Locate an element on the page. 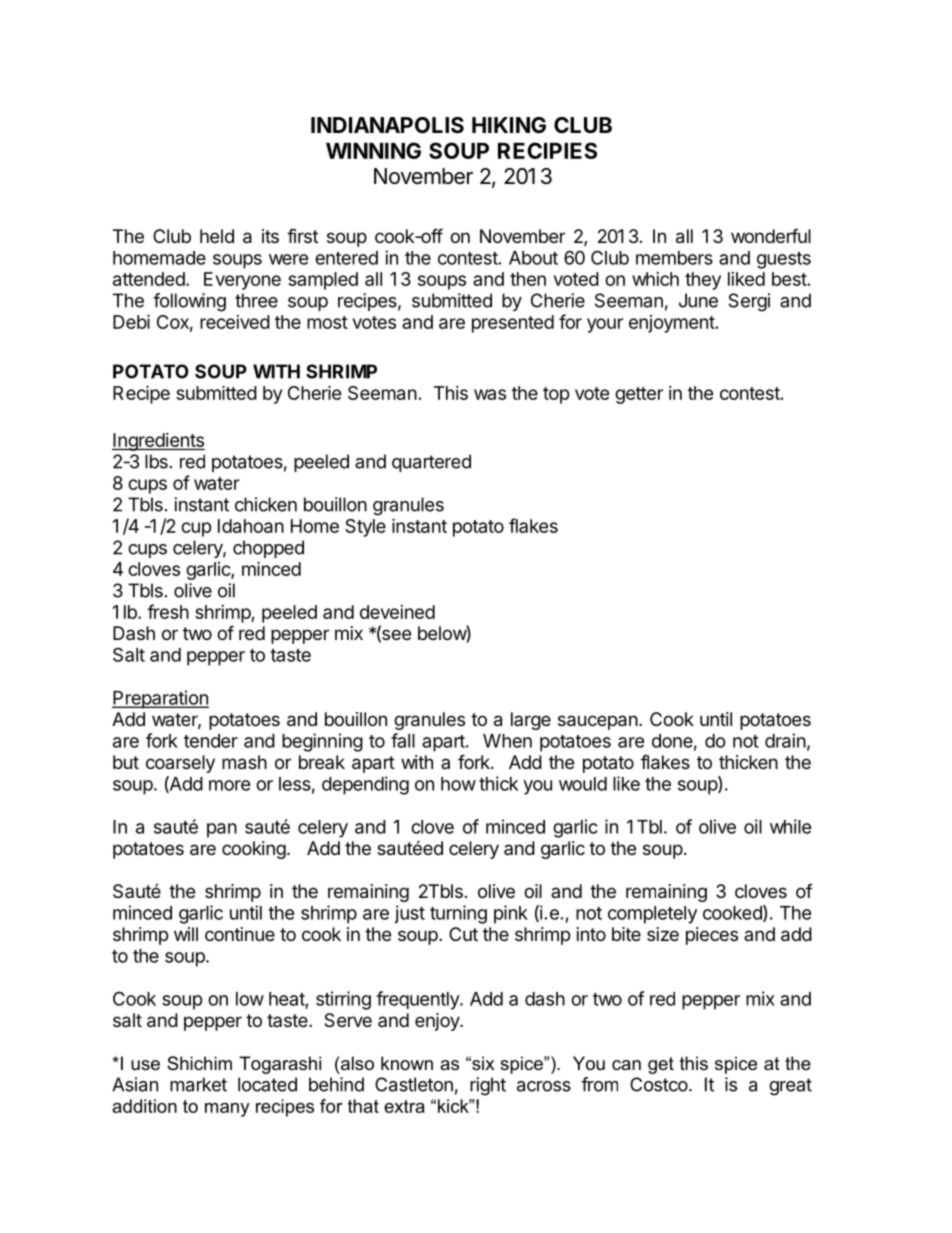 This page has width=952, height=1233. held is located at coordinates (217, 236).
